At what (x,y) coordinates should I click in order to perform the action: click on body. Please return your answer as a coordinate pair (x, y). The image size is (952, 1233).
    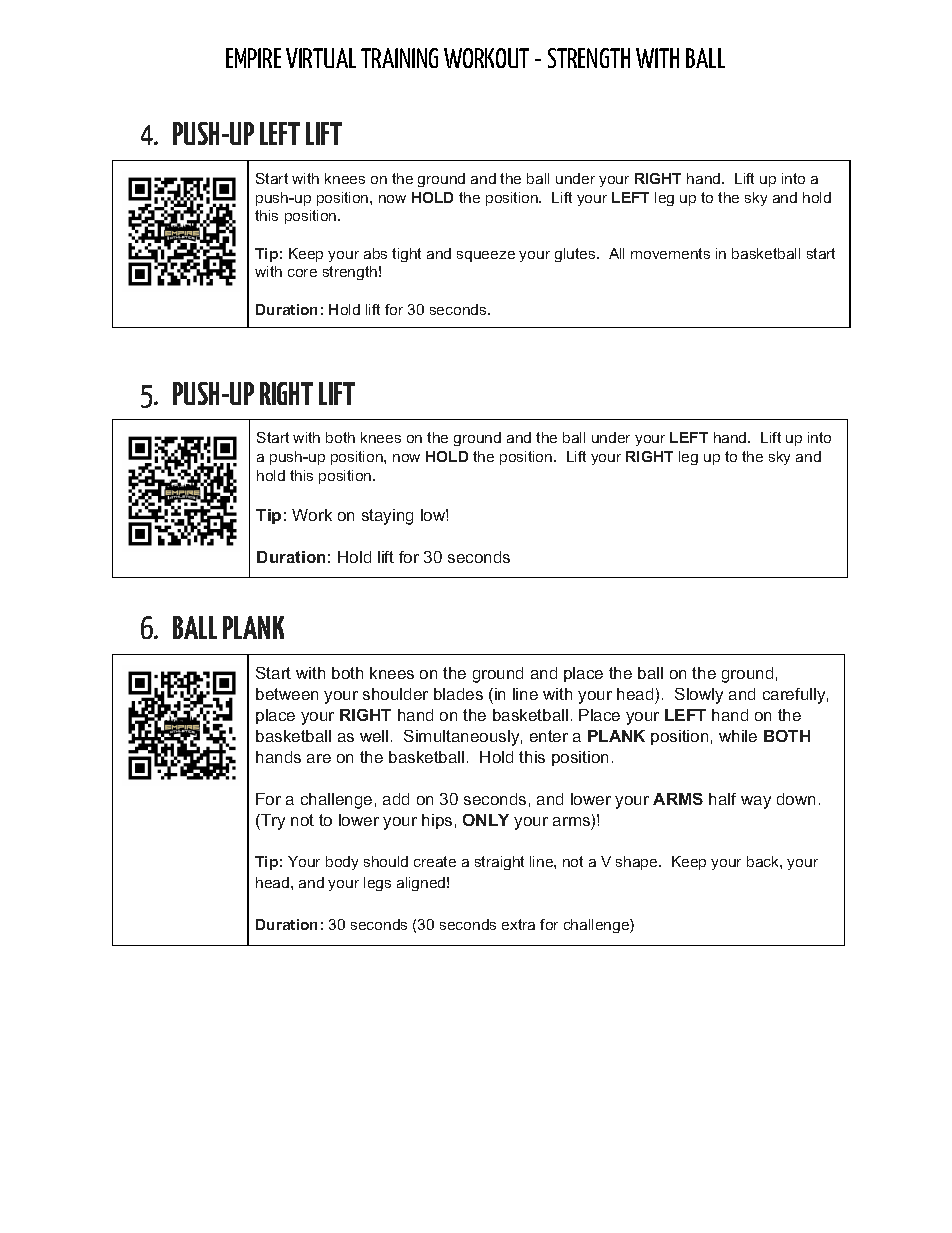
    Looking at the image, I should click on (342, 863).
